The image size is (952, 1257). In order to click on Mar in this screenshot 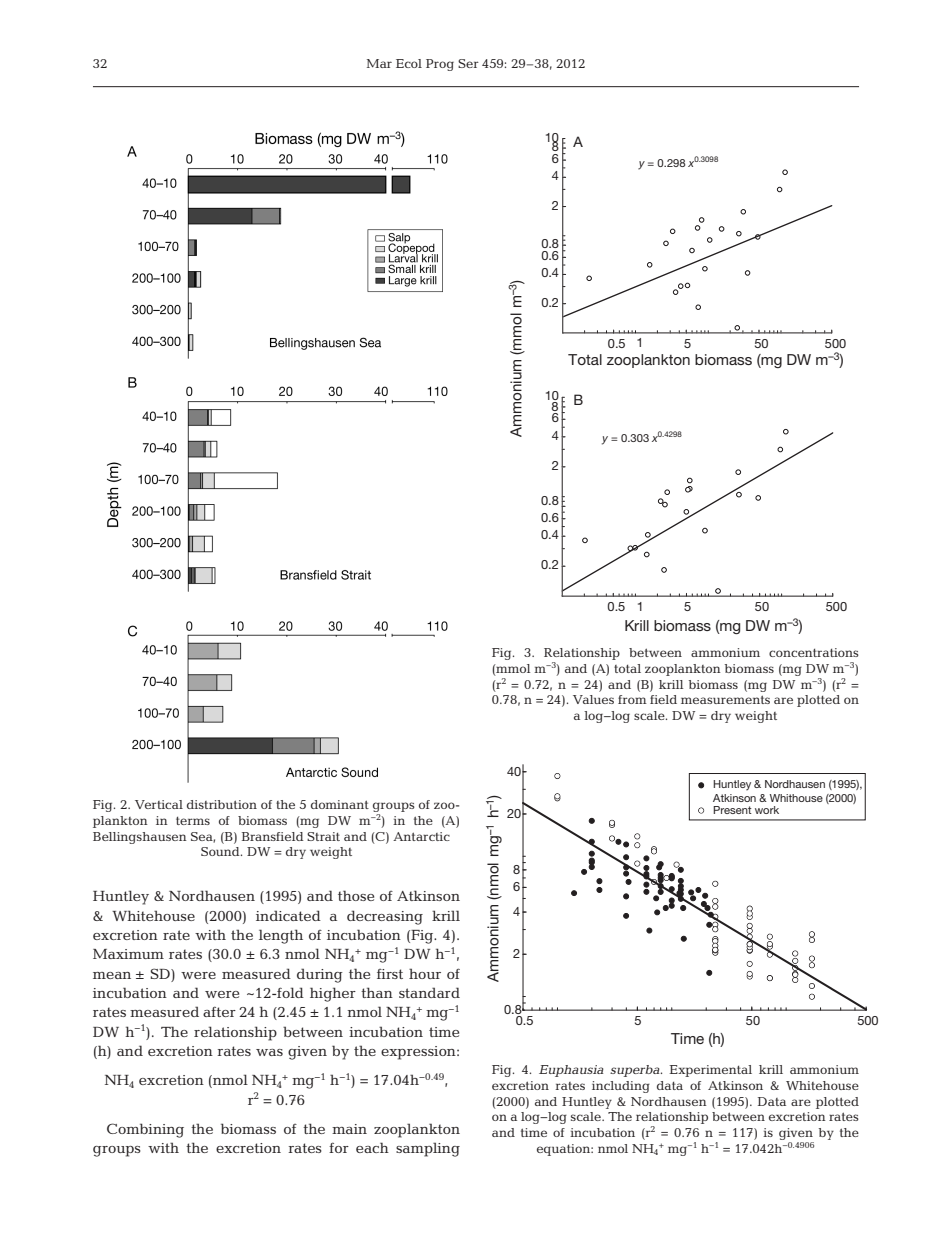, I will do `click(379, 63)`.
